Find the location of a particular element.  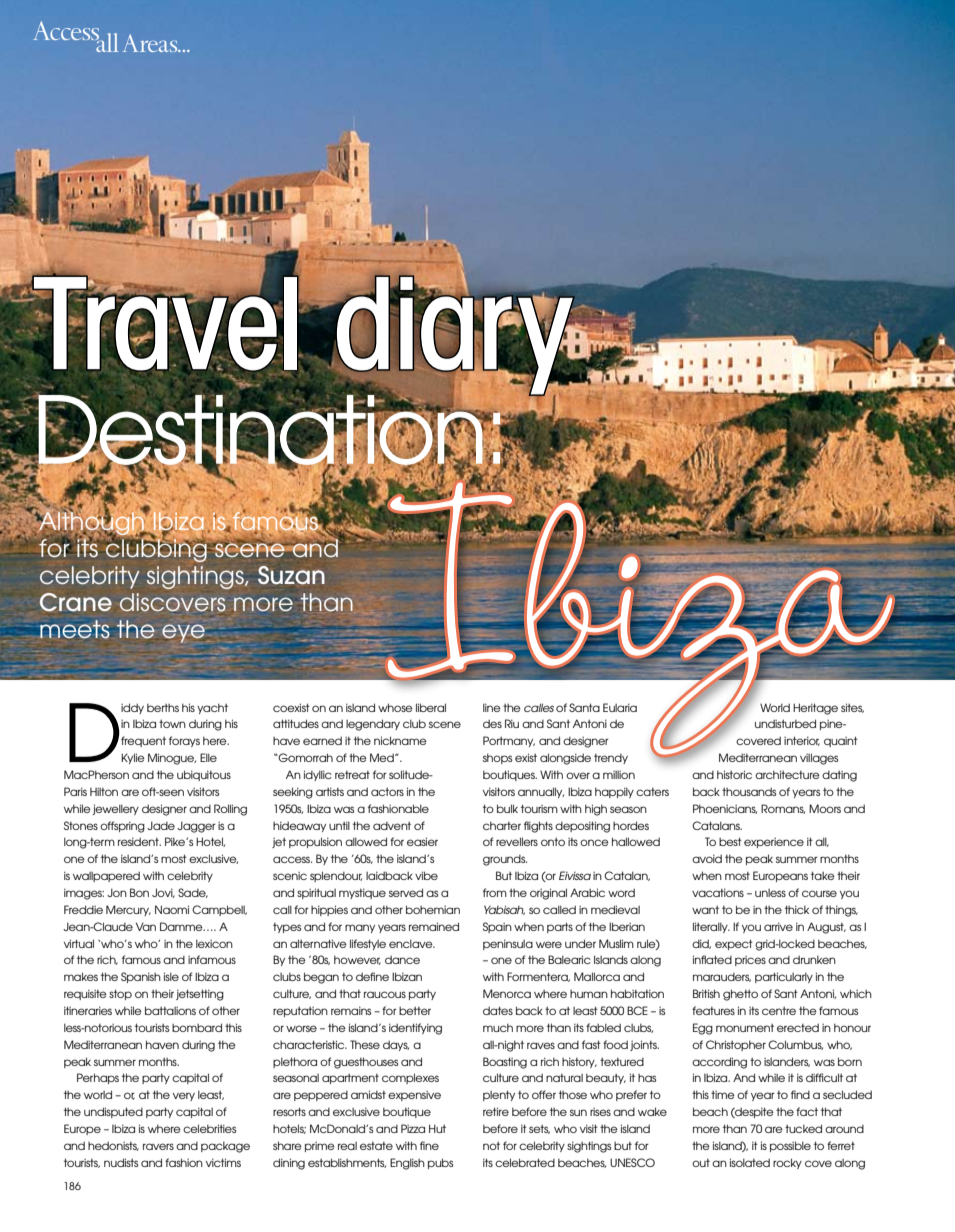

line is located at coordinates (492, 708).
